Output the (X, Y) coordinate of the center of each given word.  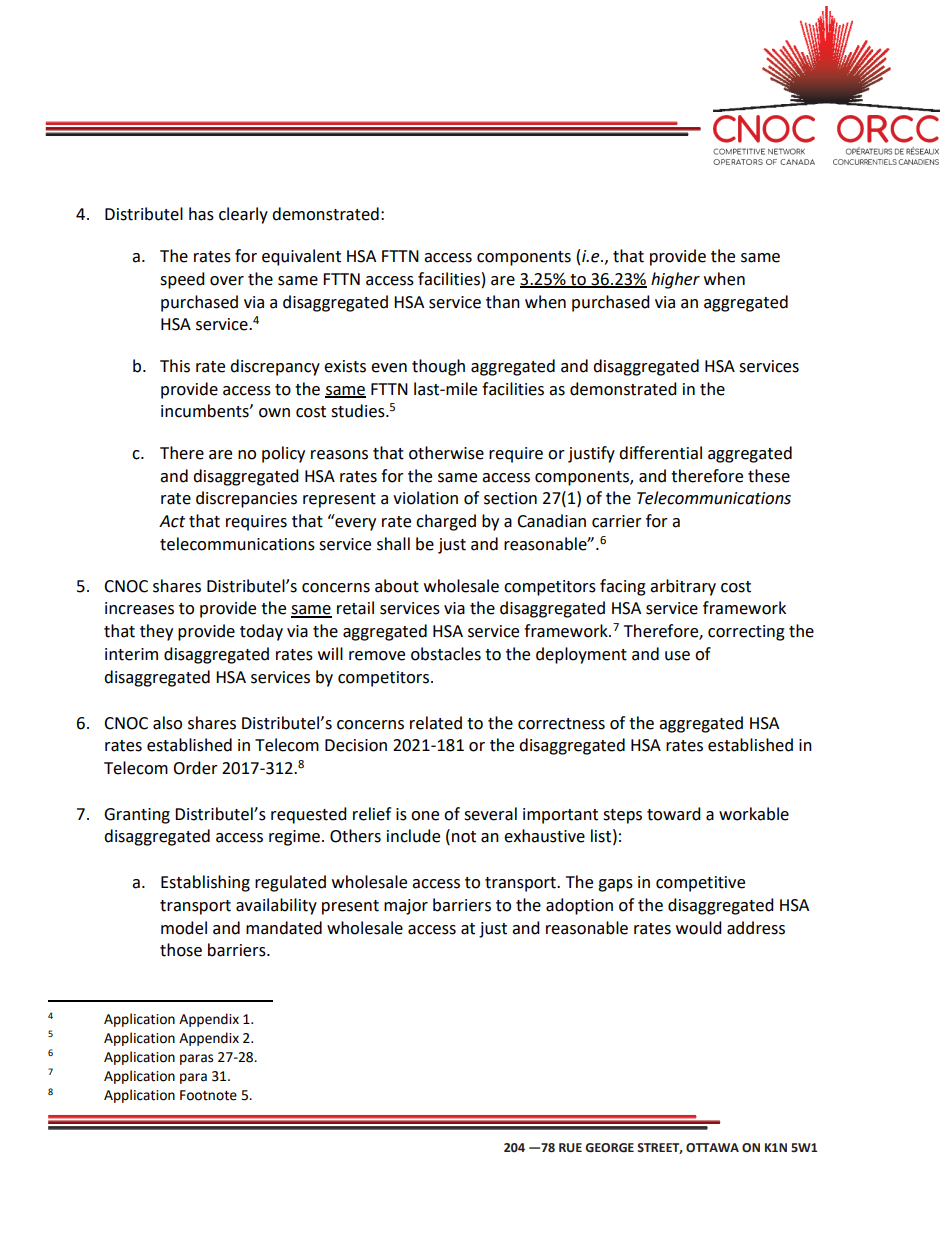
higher (675, 280)
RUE (570, 1148)
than (503, 302)
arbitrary (683, 587)
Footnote (208, 1095)
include (413, 836)
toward (674, 814)
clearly (243, 215)
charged (446, 522)
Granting (137, 816)
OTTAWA (712, 1148)
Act (172, 521)
